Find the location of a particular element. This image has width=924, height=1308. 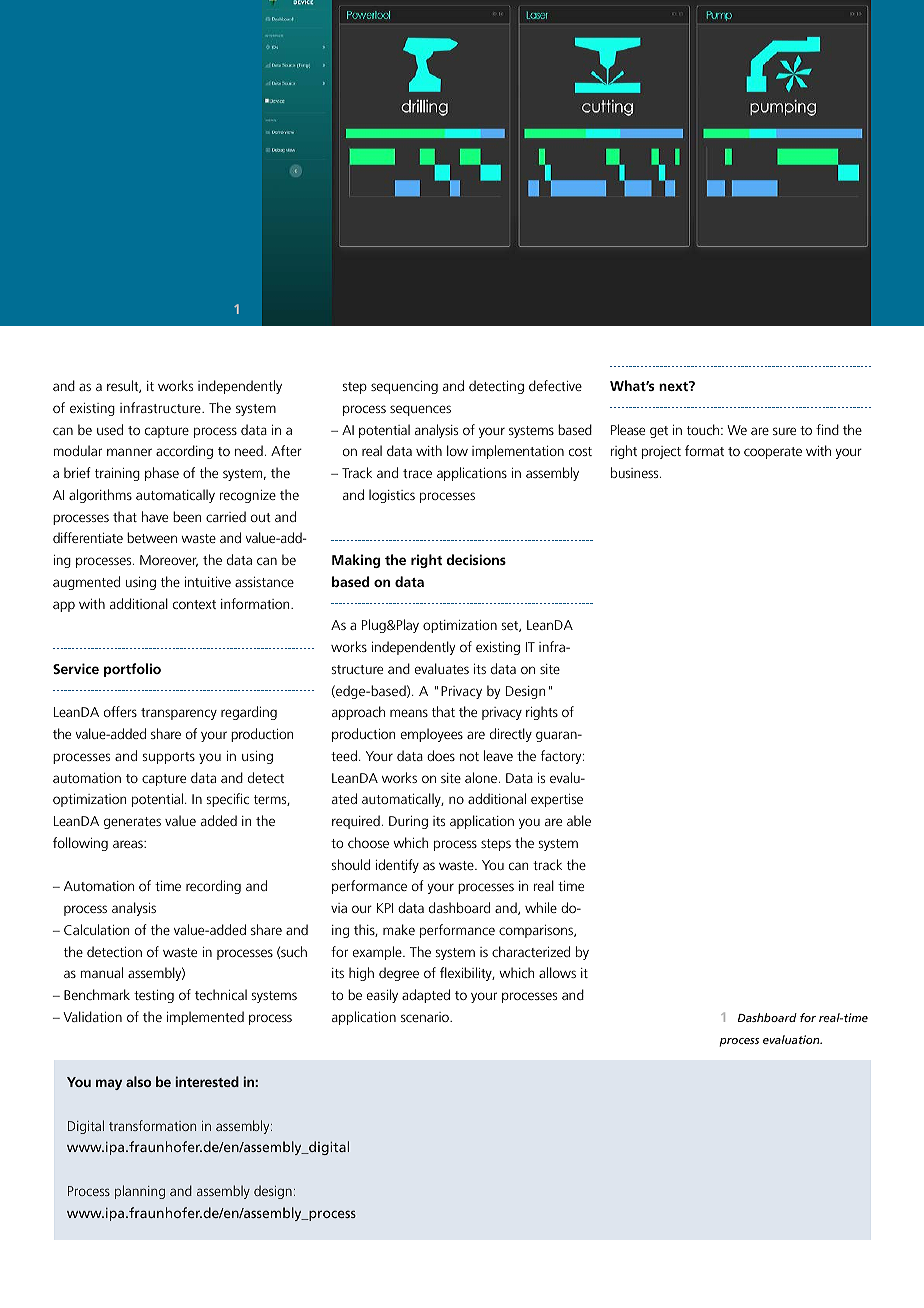

allows is located at coordinates (557, 972).
